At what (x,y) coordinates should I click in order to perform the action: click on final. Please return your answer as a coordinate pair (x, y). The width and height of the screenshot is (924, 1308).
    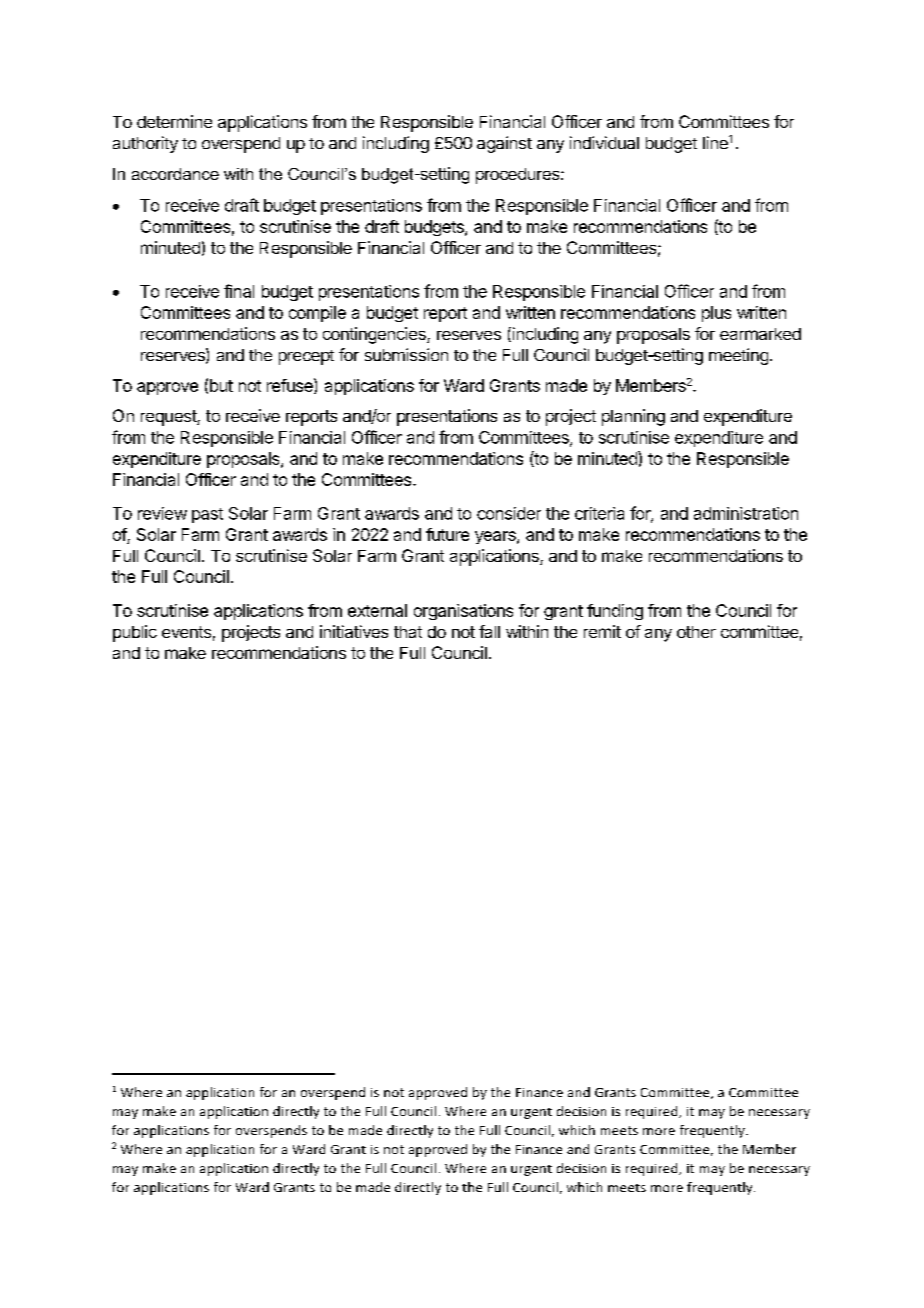
    Looking at the image, I should click on (239, 291).
